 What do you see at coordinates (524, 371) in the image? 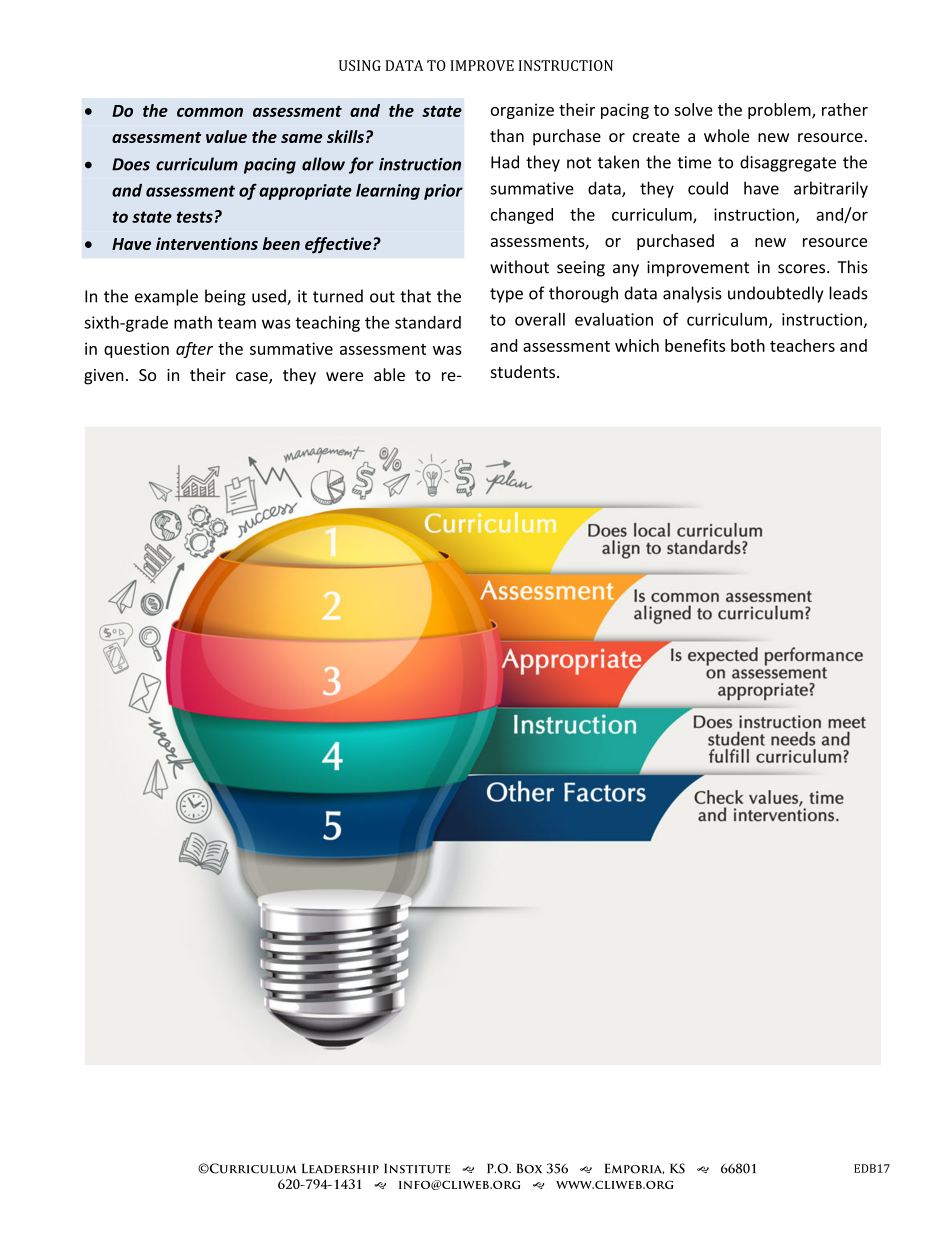
I see `students` at bounding box center [524, 371].
